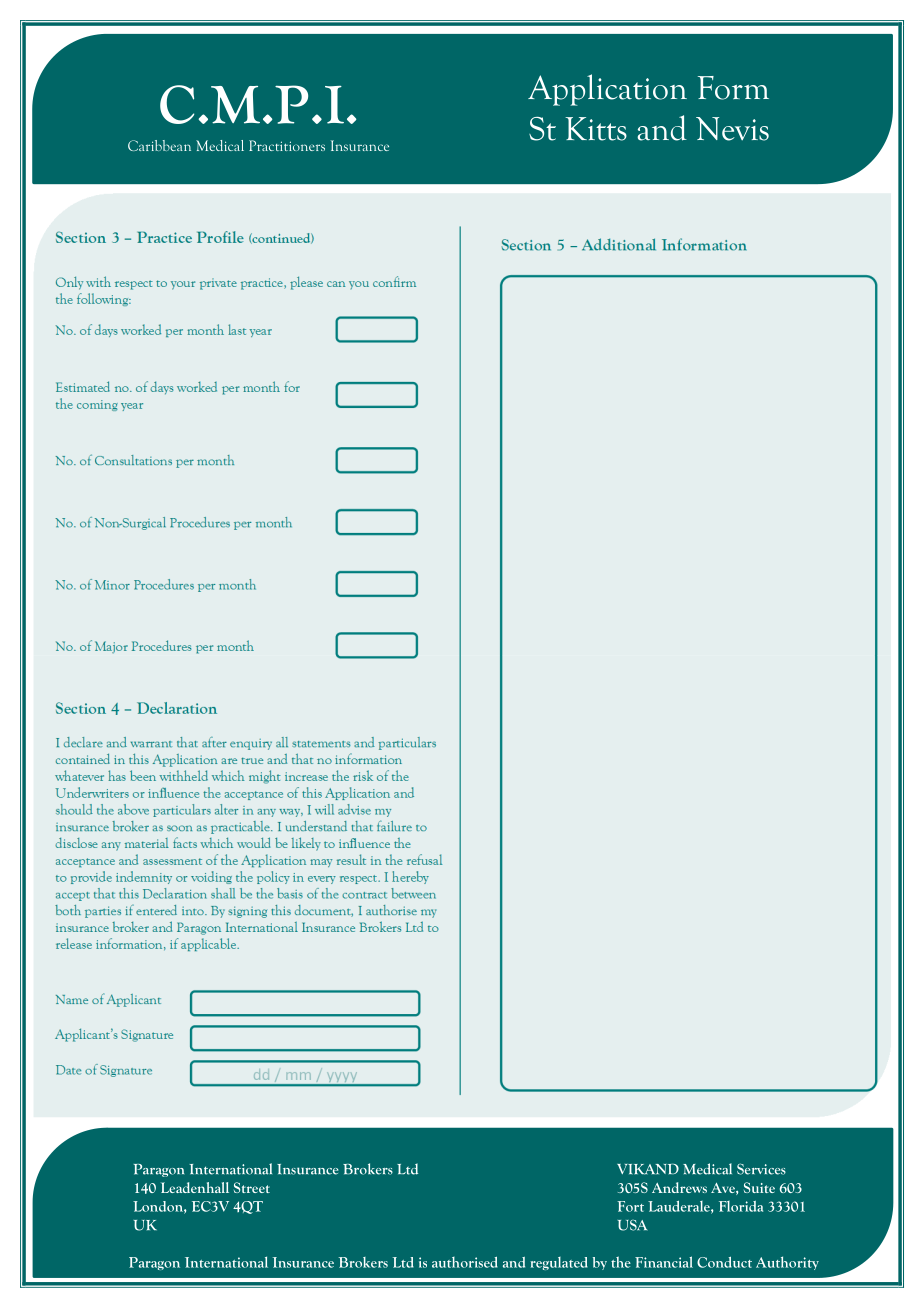  Describe the element at coordinates (252, 1187) in the screenshot. I see `Street` at that location.
